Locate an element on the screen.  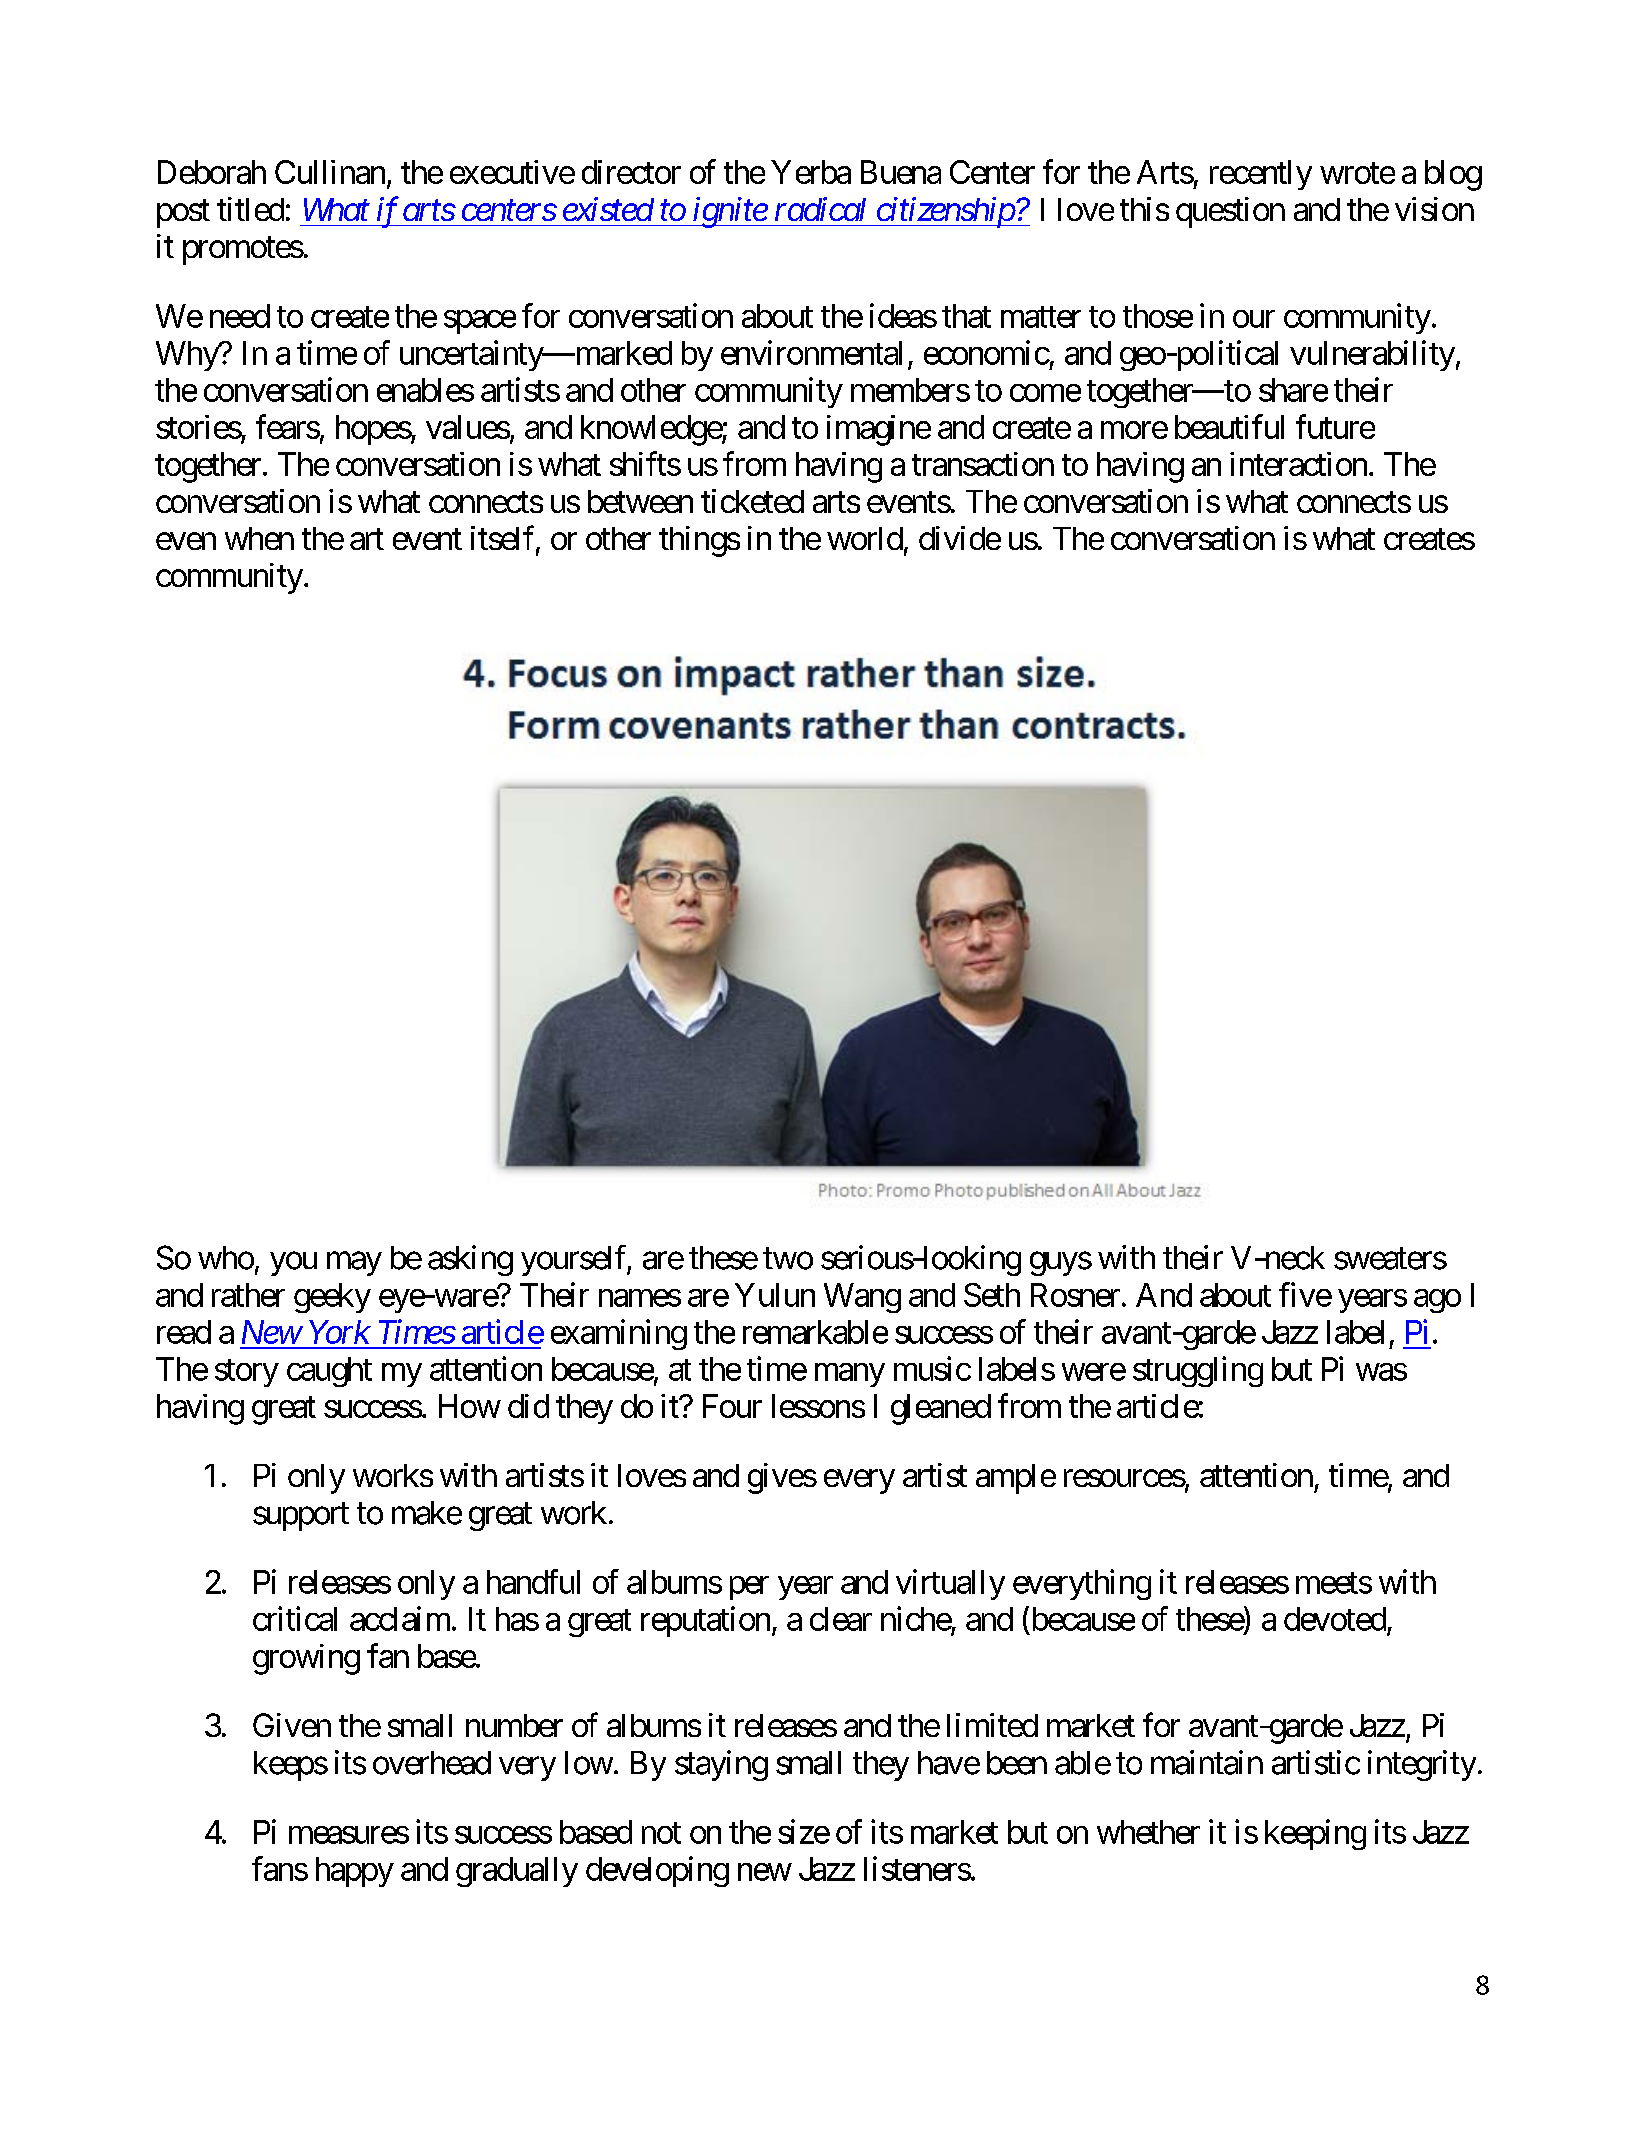
happy is located at coordinates (355, 1872).
